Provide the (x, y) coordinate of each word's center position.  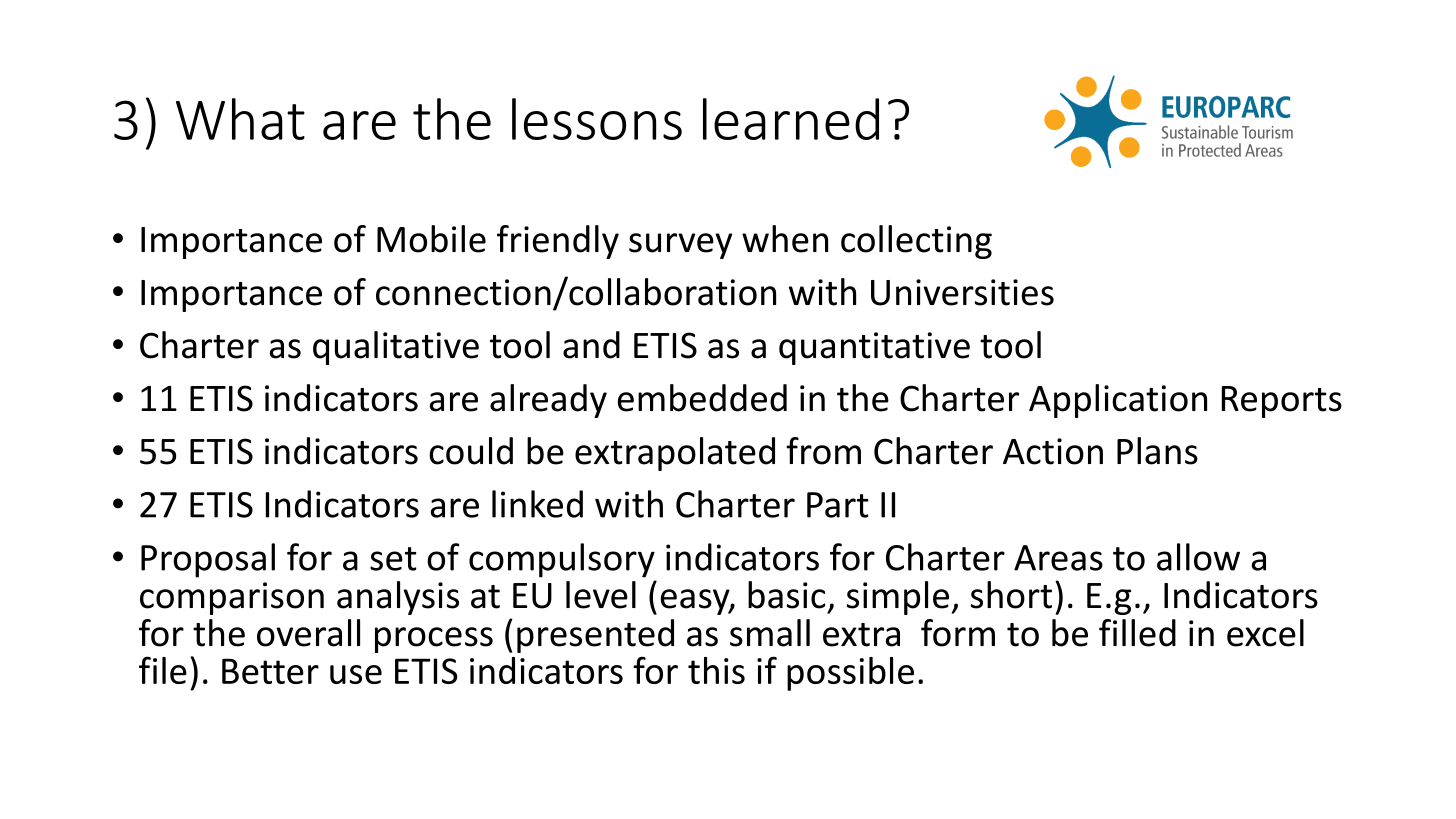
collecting (916, 242)
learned (791, 119)
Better (270, 671)
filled (1137, 633)
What (240, 119)
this (716, 670)
